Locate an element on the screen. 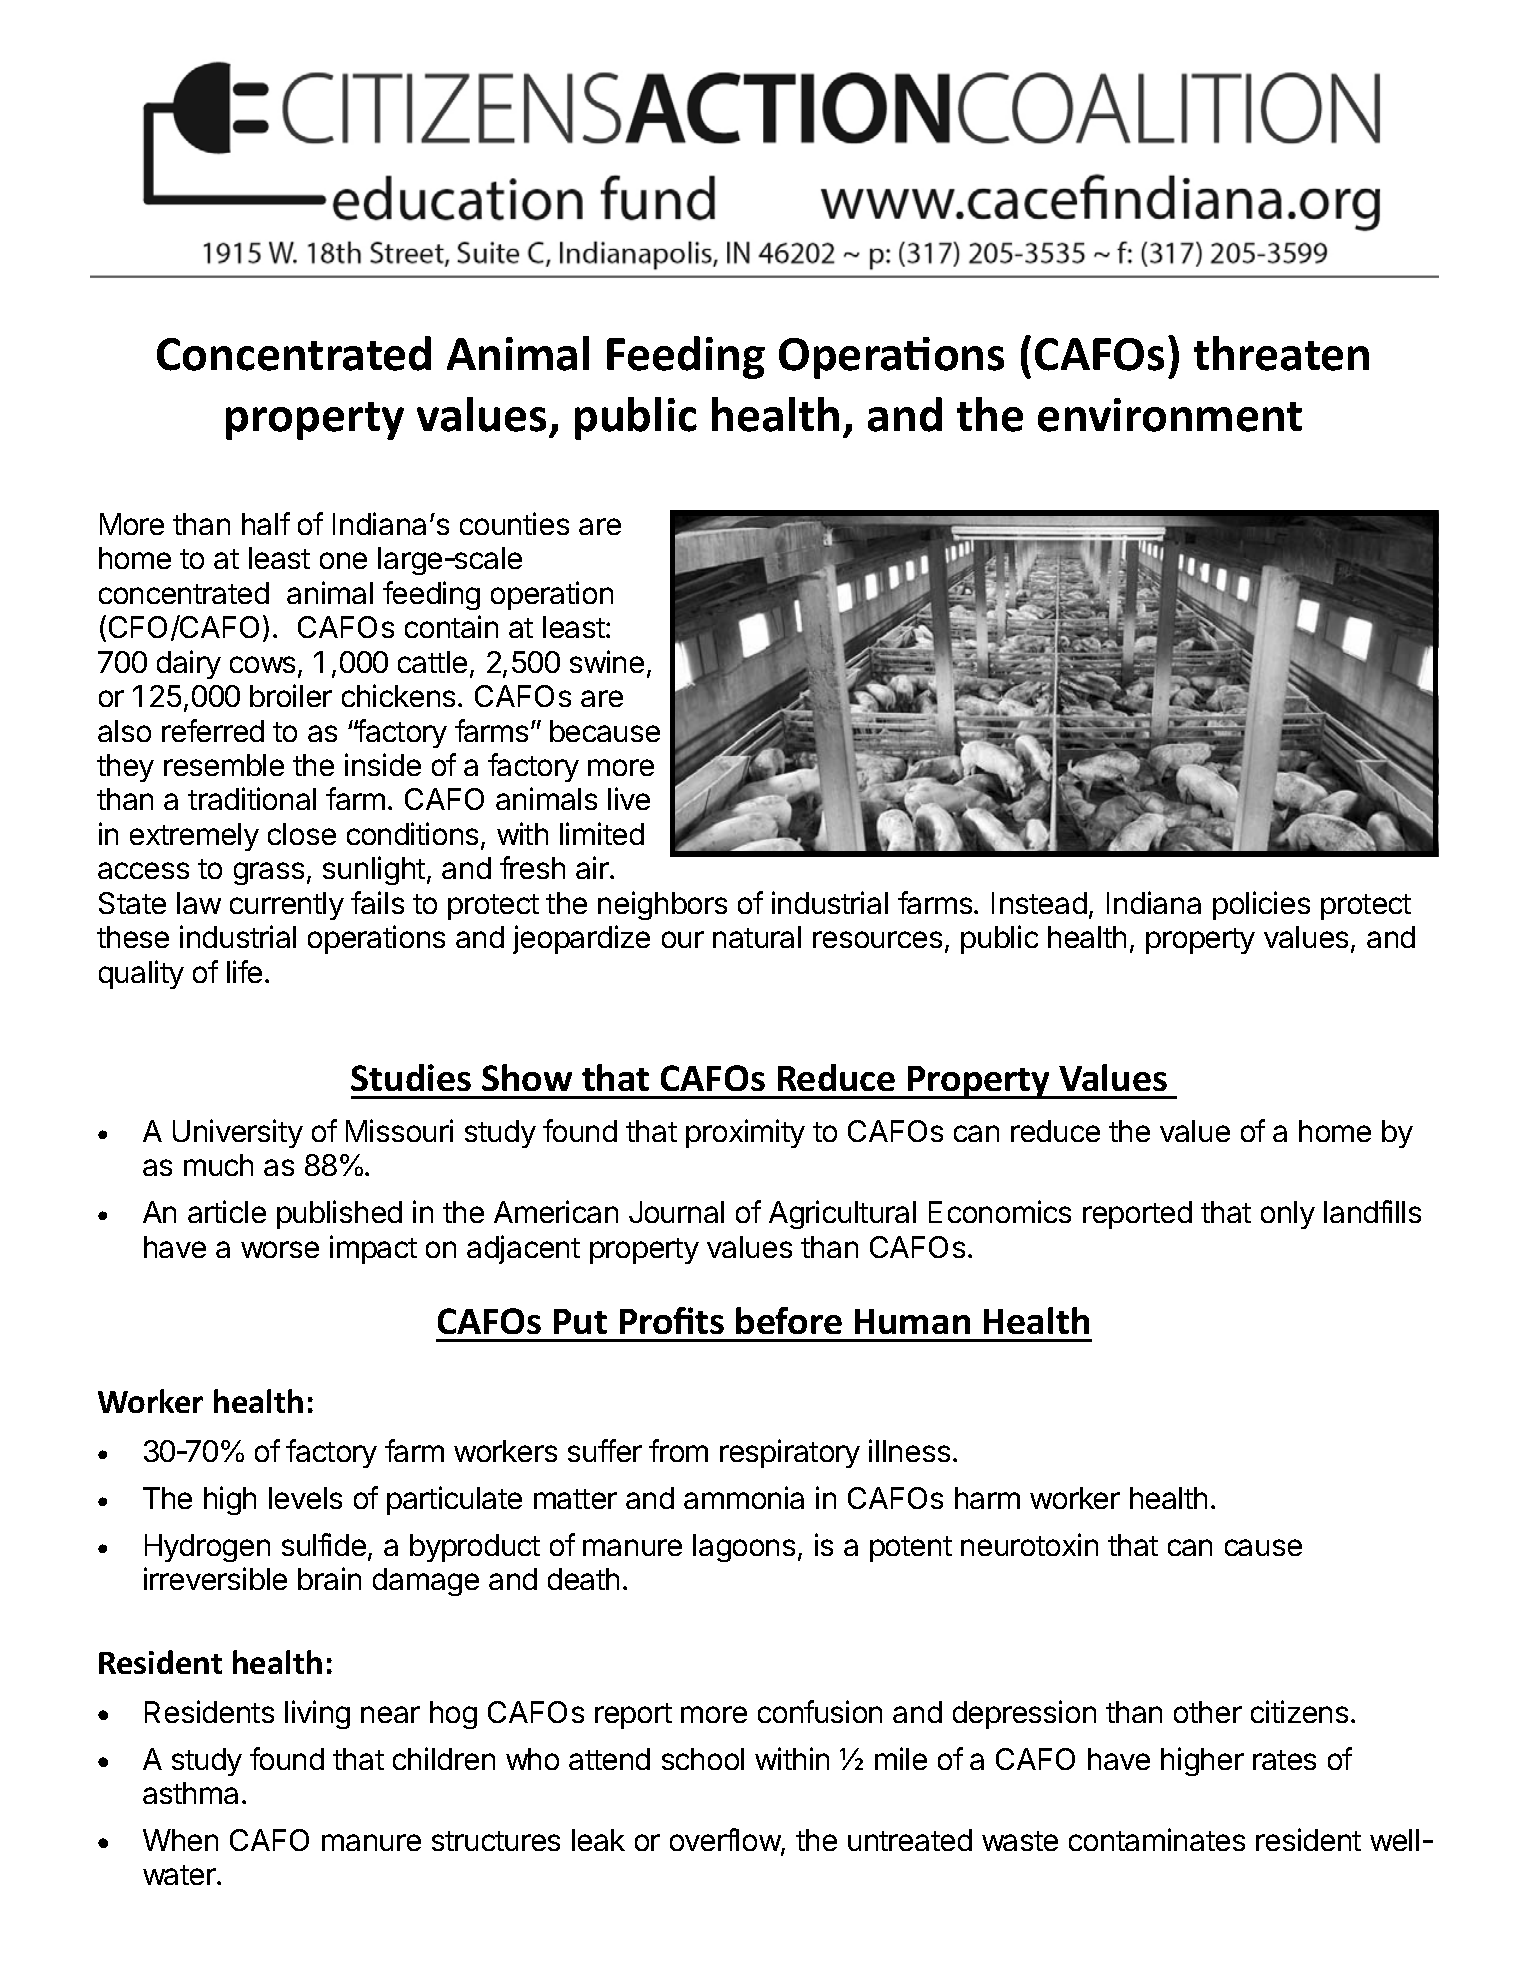 Image resolution: width=1528 pixels, height=1978 pixels. asthma is located at coordinates (190, 1793).
